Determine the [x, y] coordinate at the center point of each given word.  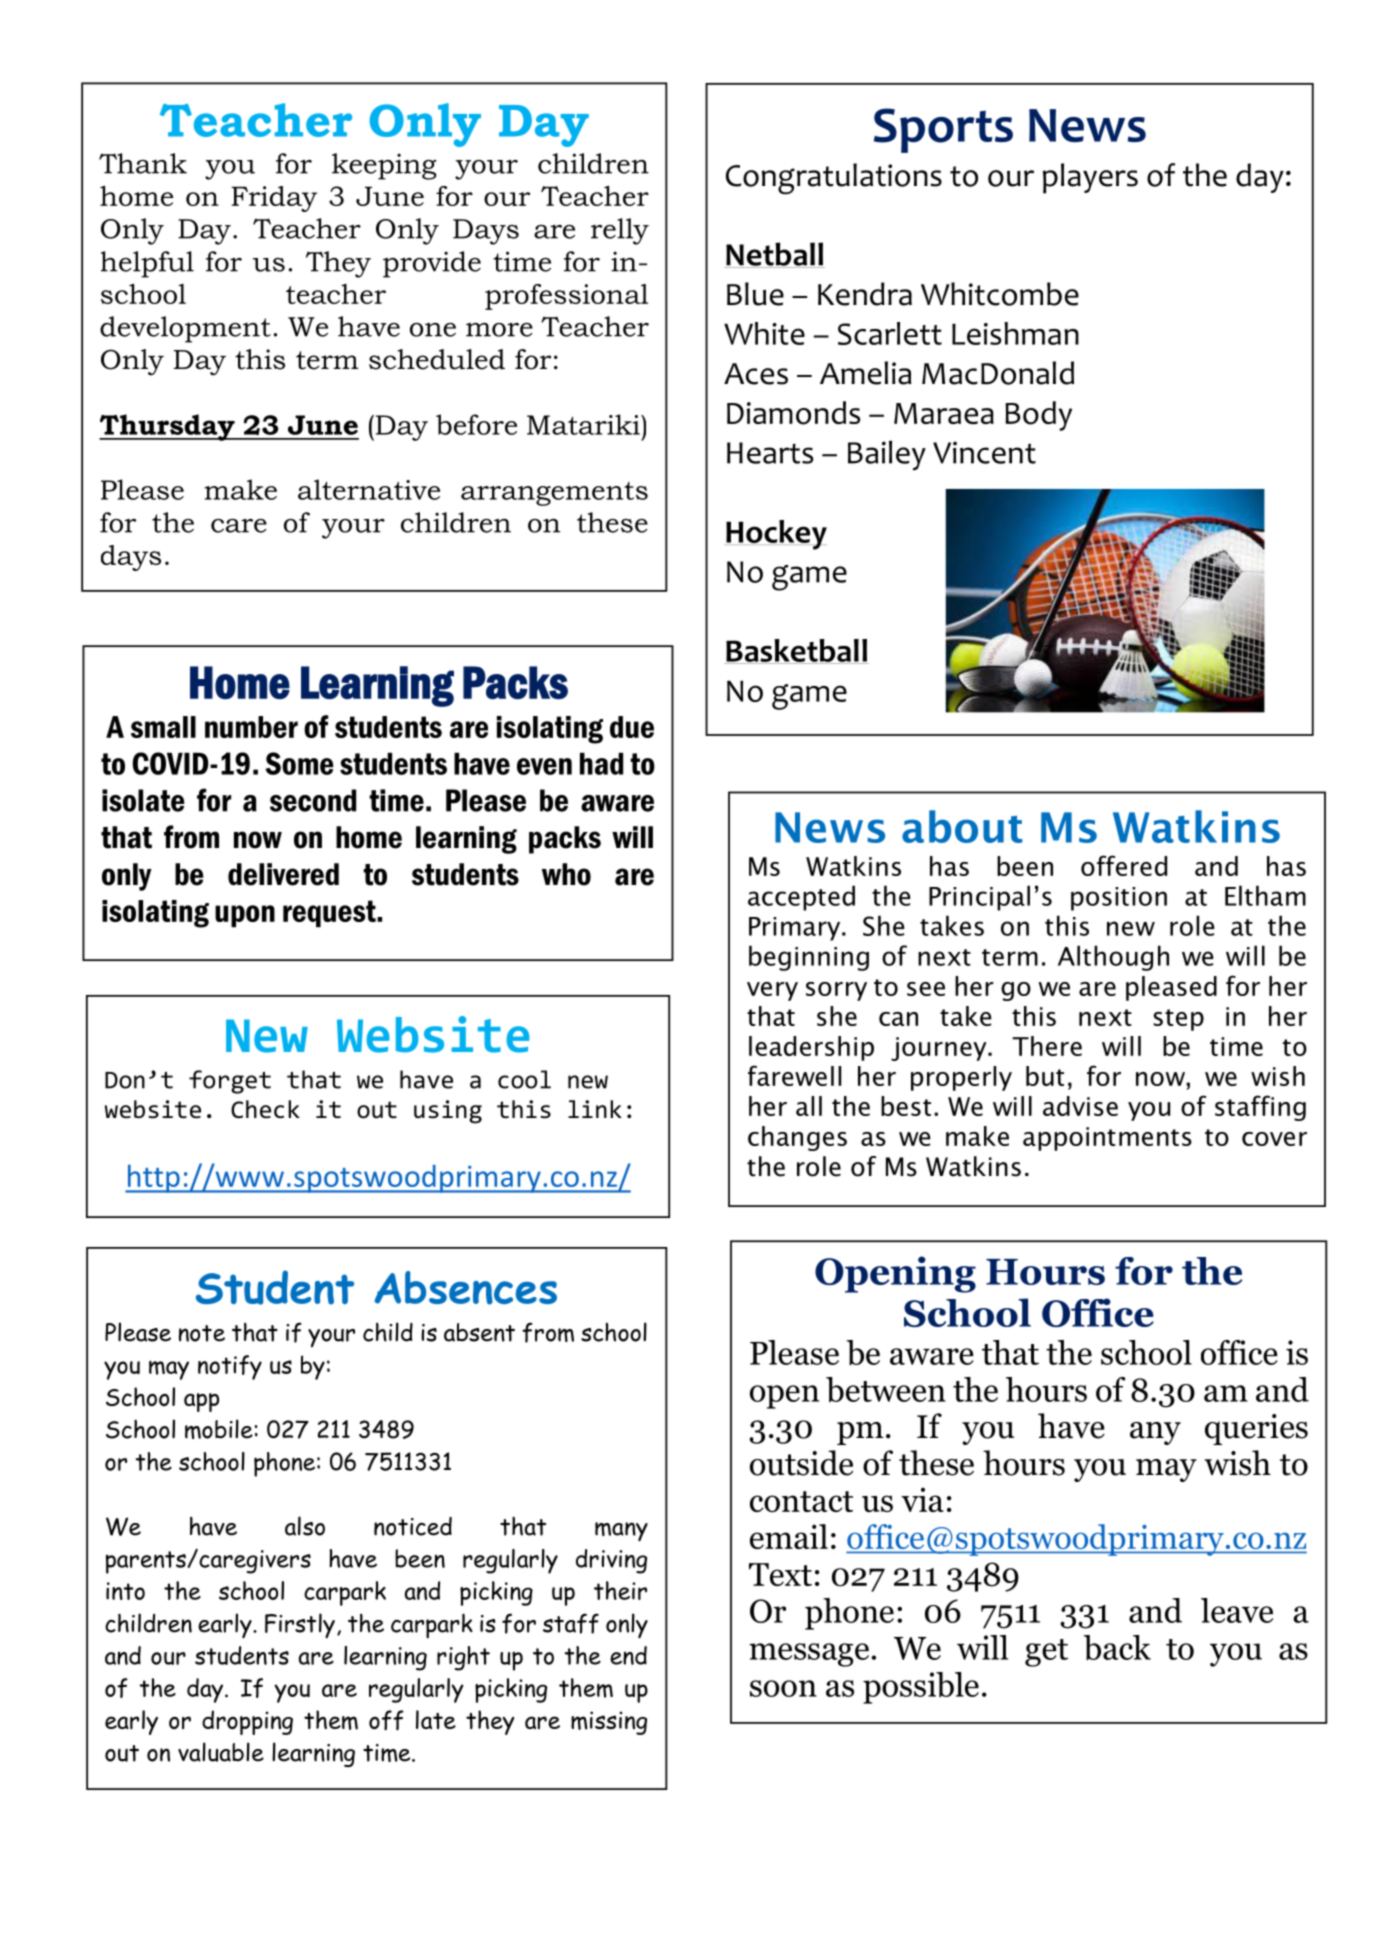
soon [783, 1688]
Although [1113, 958]
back [1117, 1648]
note [202, 1333]
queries [1256, 1429]
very [772, 991]
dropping [247, 1722]
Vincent [984, 452]
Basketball [796, 651]
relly [620, 231]
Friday [274, 199]
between [886, 1390]
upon [245, 916]
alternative [369, 489]
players [1090, 178]
